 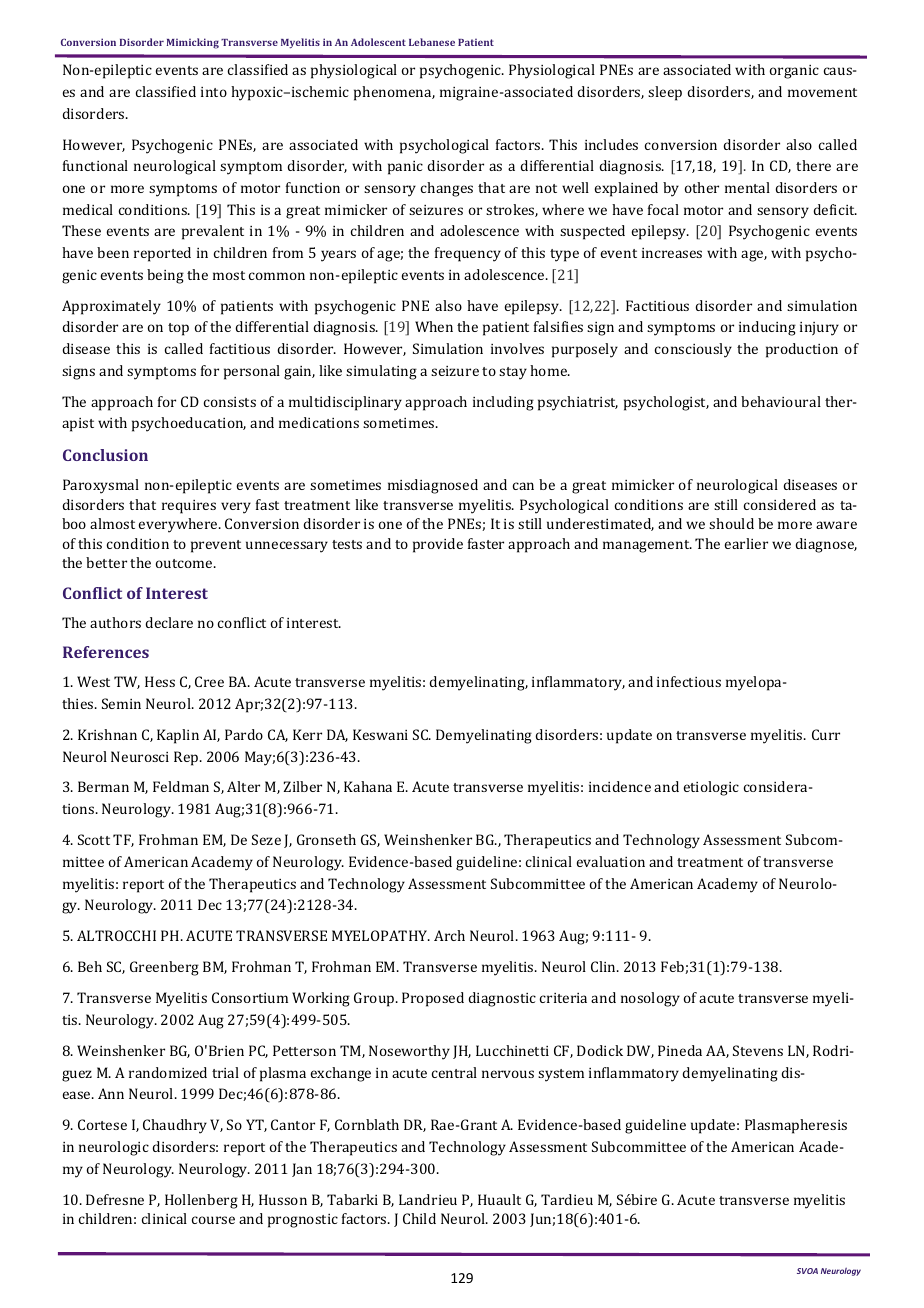 What do you see at coordinates (213, 1220) in the document?
I see `course` at bounding box center [213, 1220].
